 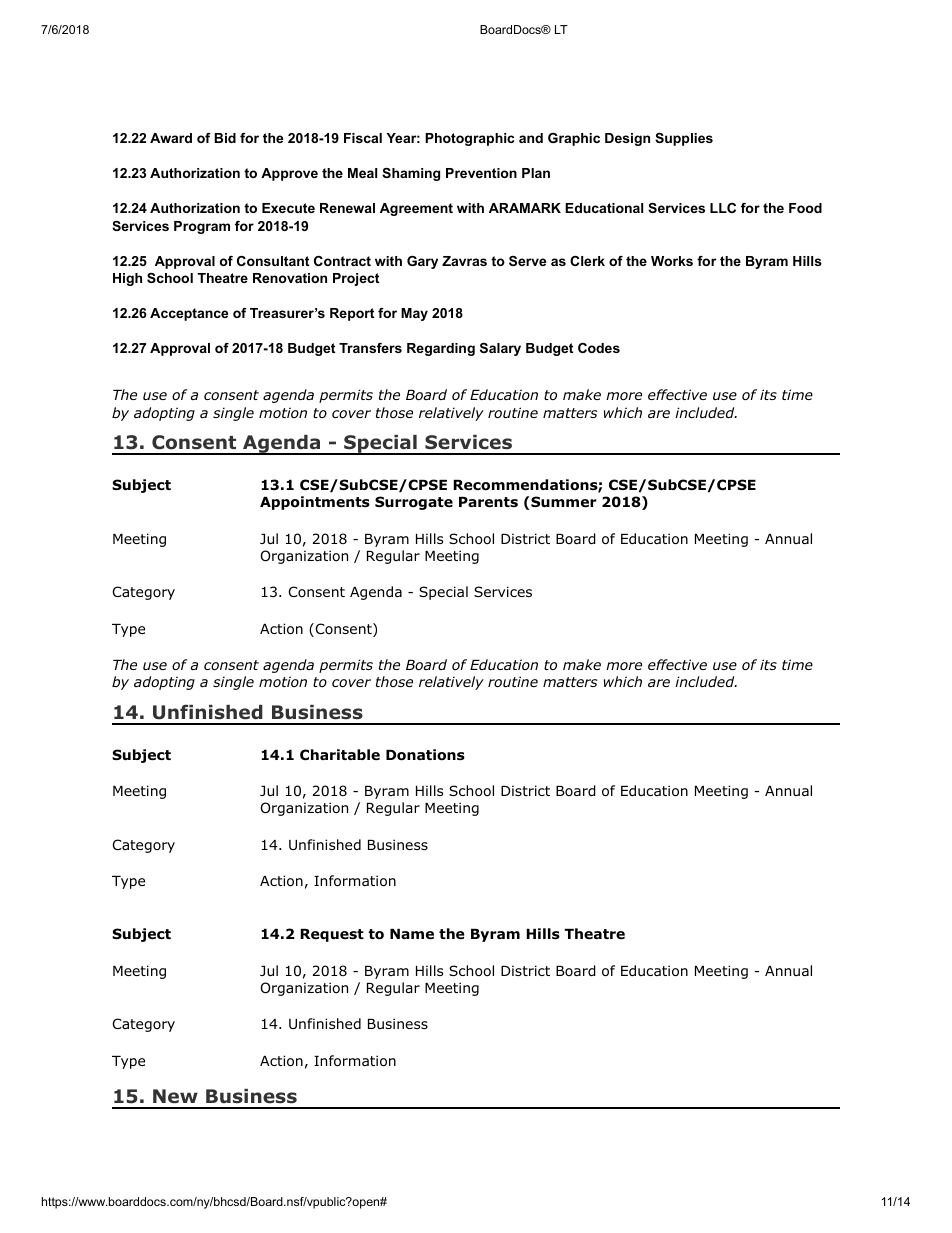 I want to click on Codes, so click(x=599, y=348).
